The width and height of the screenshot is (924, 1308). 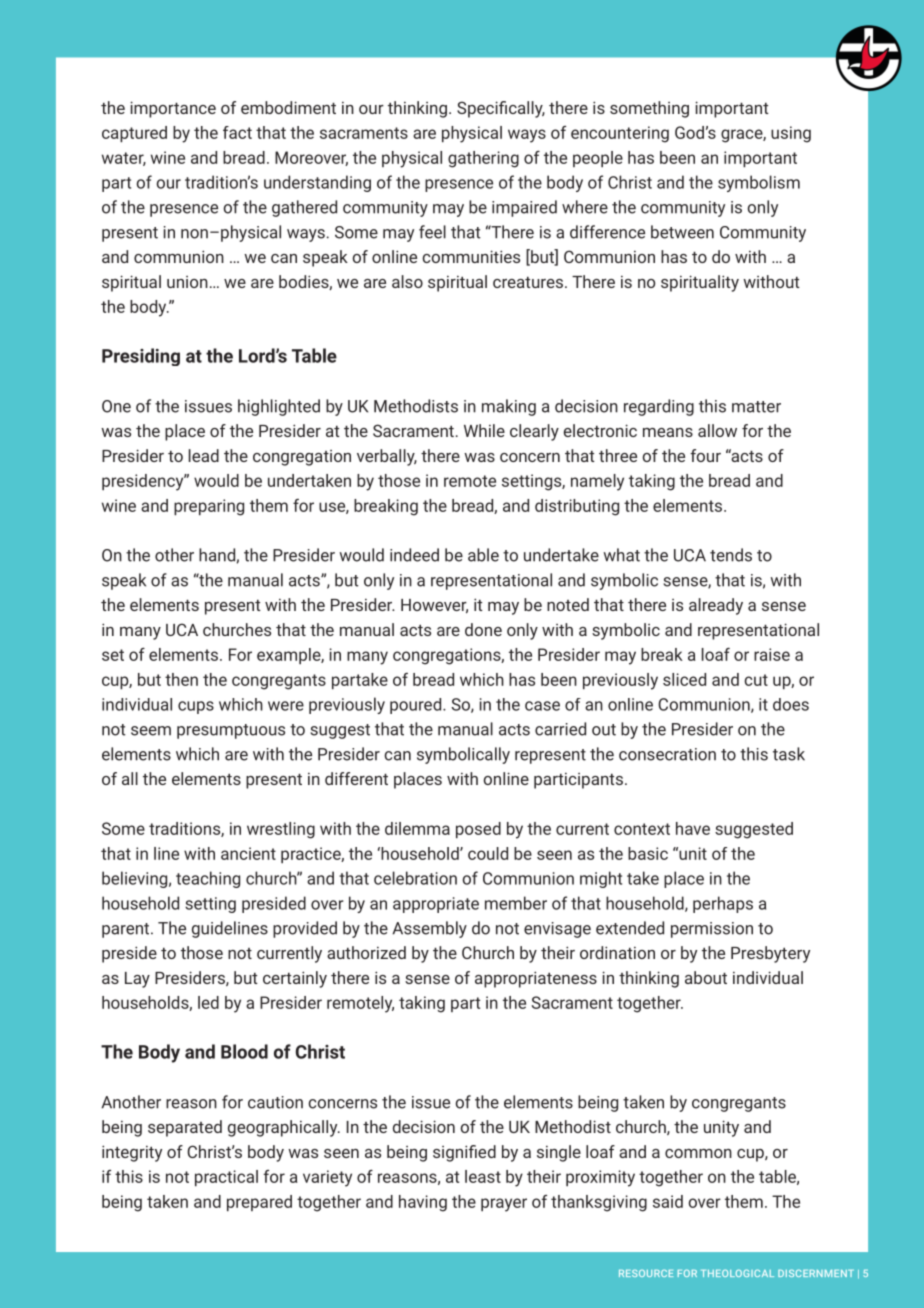 I want to click on prayer, so click(x=504, y=1205).
